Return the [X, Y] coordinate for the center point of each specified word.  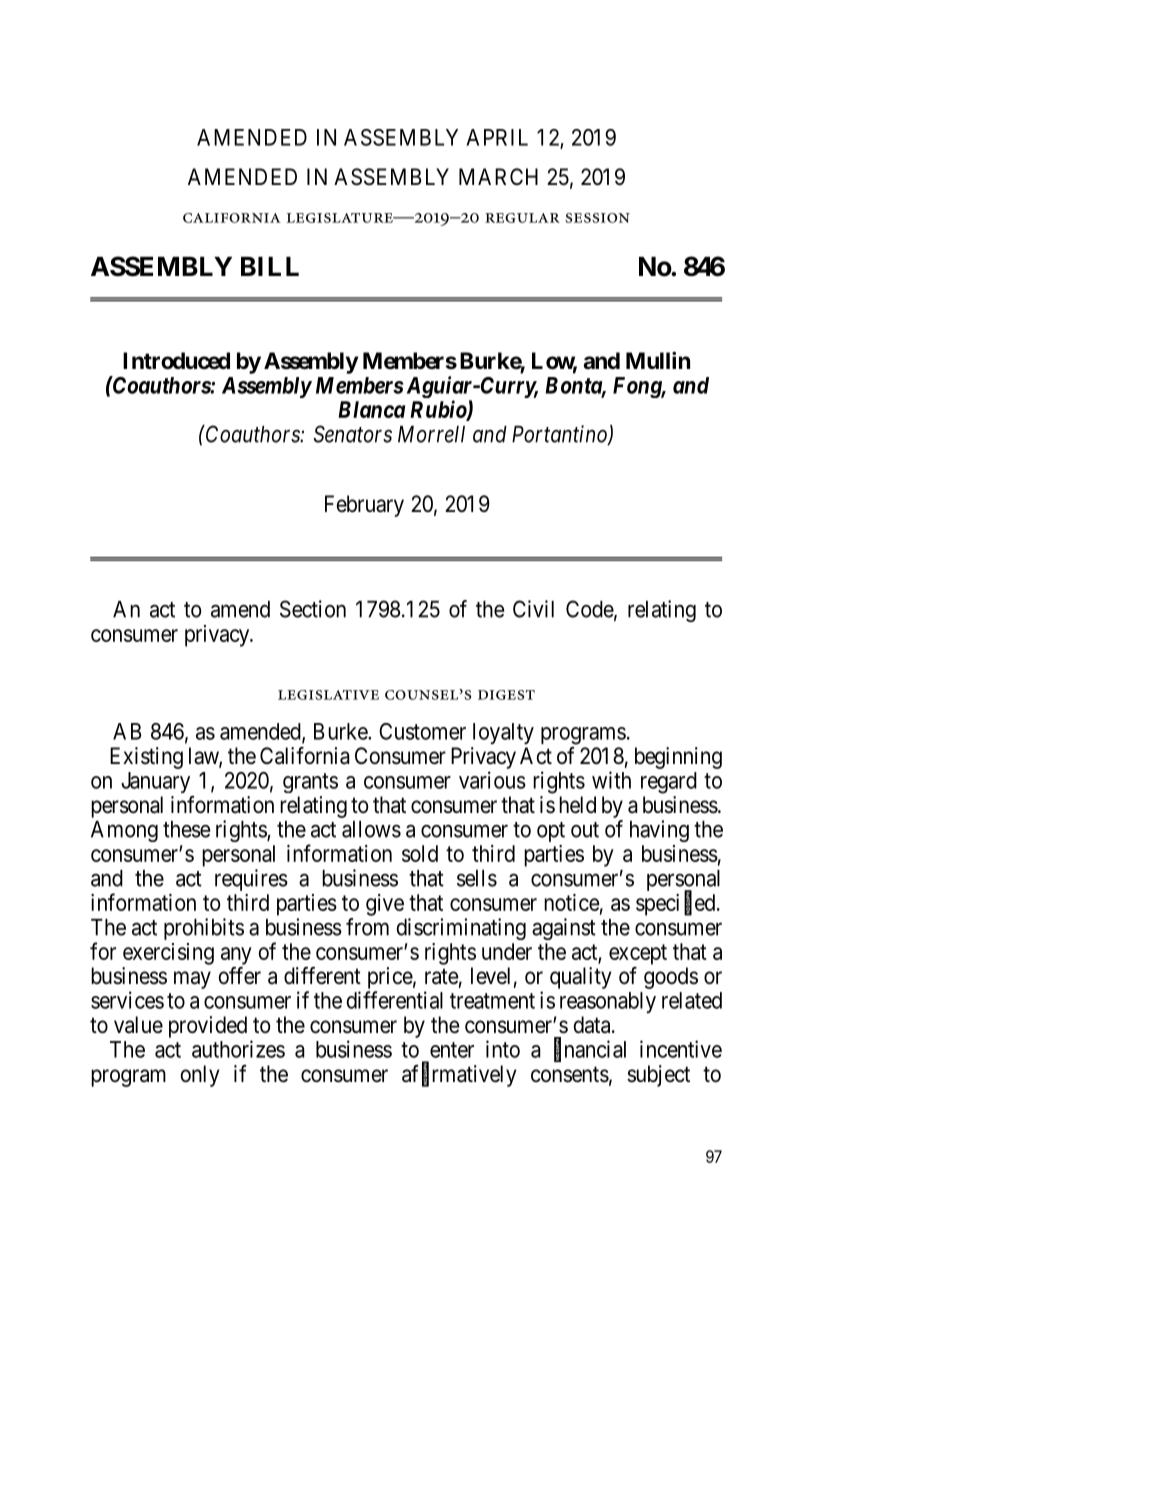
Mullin [658, 360]
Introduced [176, 361]
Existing [146, 758]
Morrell [431, 434]
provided [208, 1027]
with [611, 780]
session [597, 218]
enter [452, 1050]
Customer [422, 731]
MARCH [498, 176]
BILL [270, 266]
